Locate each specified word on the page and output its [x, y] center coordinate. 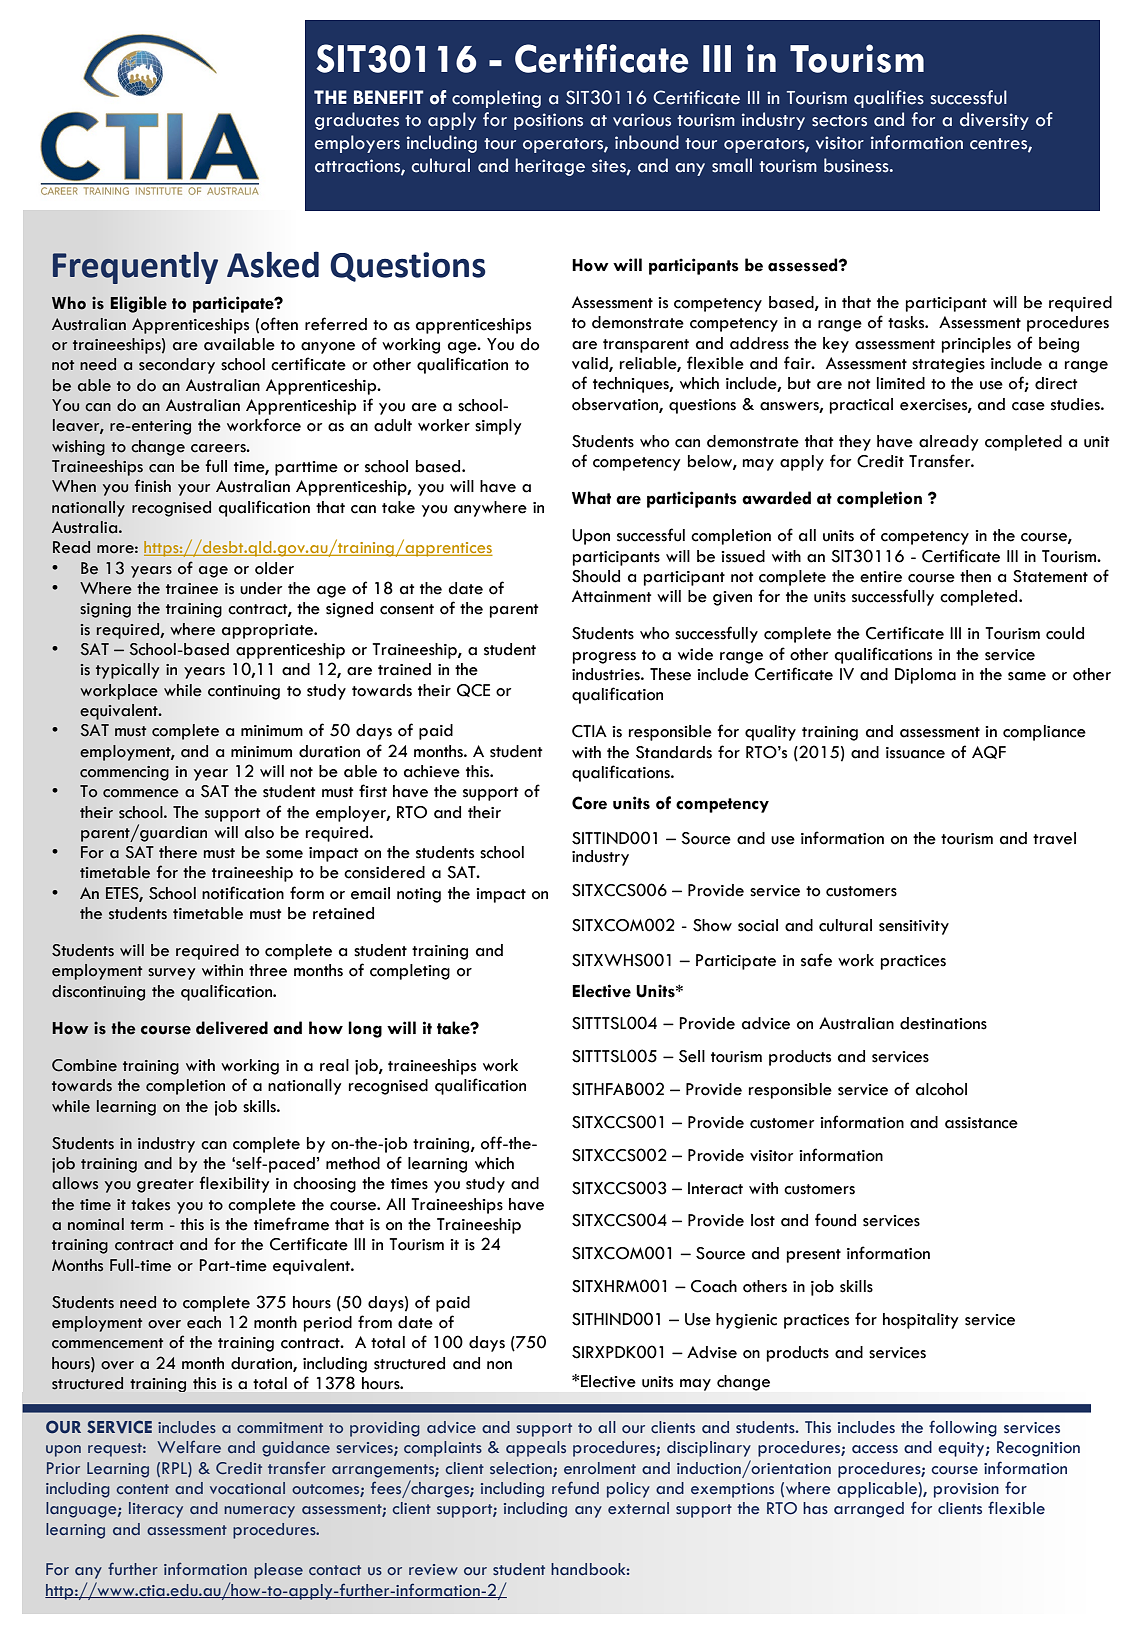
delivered [232, 1028]
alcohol [941, 1089]
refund [575, 1487]
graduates [357, 121]
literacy [156, 1510]
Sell [692, 1056]
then [975, 576]
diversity [994, 121]
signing [105, 610]
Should [596, 576]
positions [548, 121]
